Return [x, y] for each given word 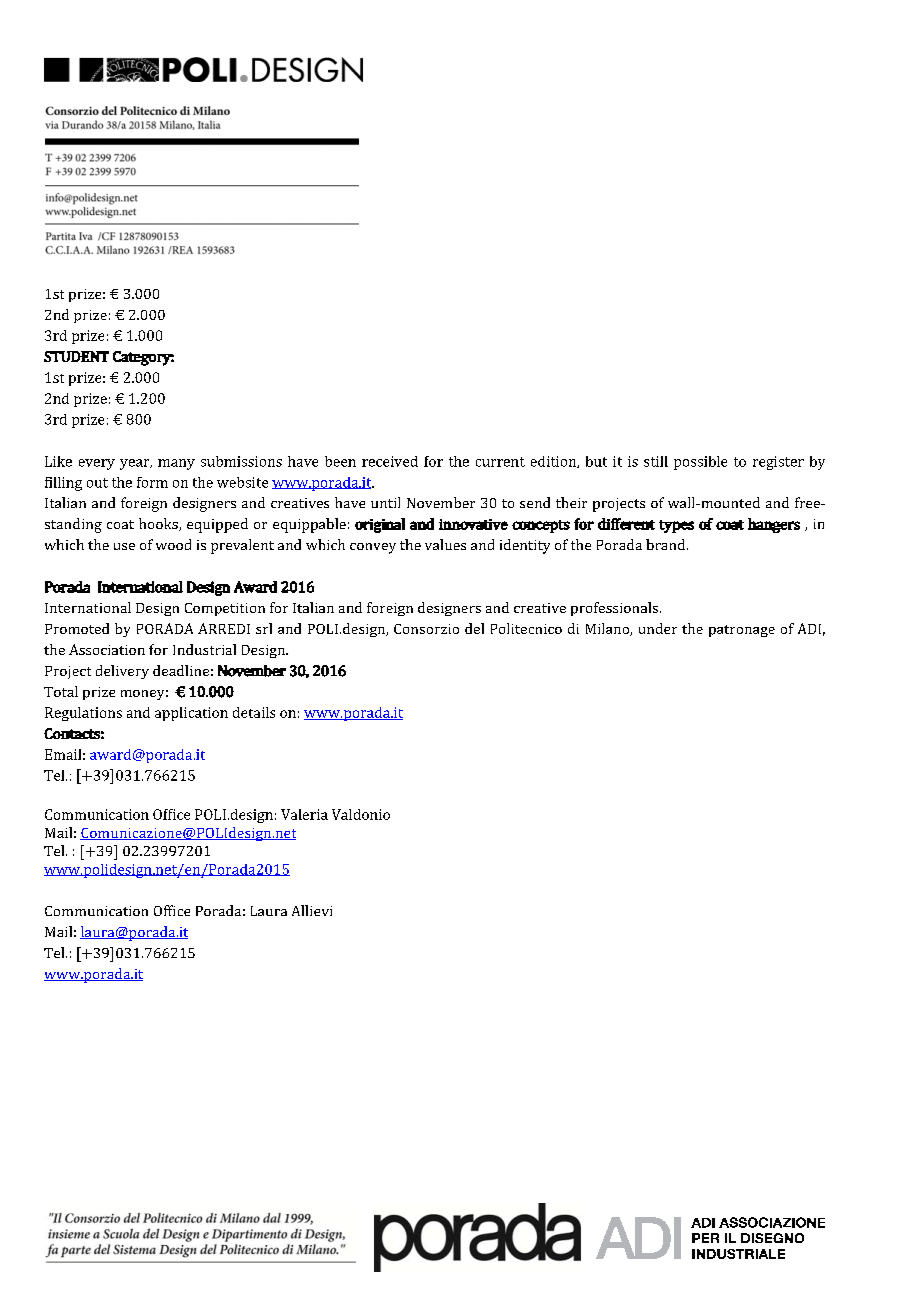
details [254, 712]
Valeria [304, 814]
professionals [614, 609]
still [656, 461]
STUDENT [76, 356]
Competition [225, 609]
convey [373, 548]
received [390, 461]
